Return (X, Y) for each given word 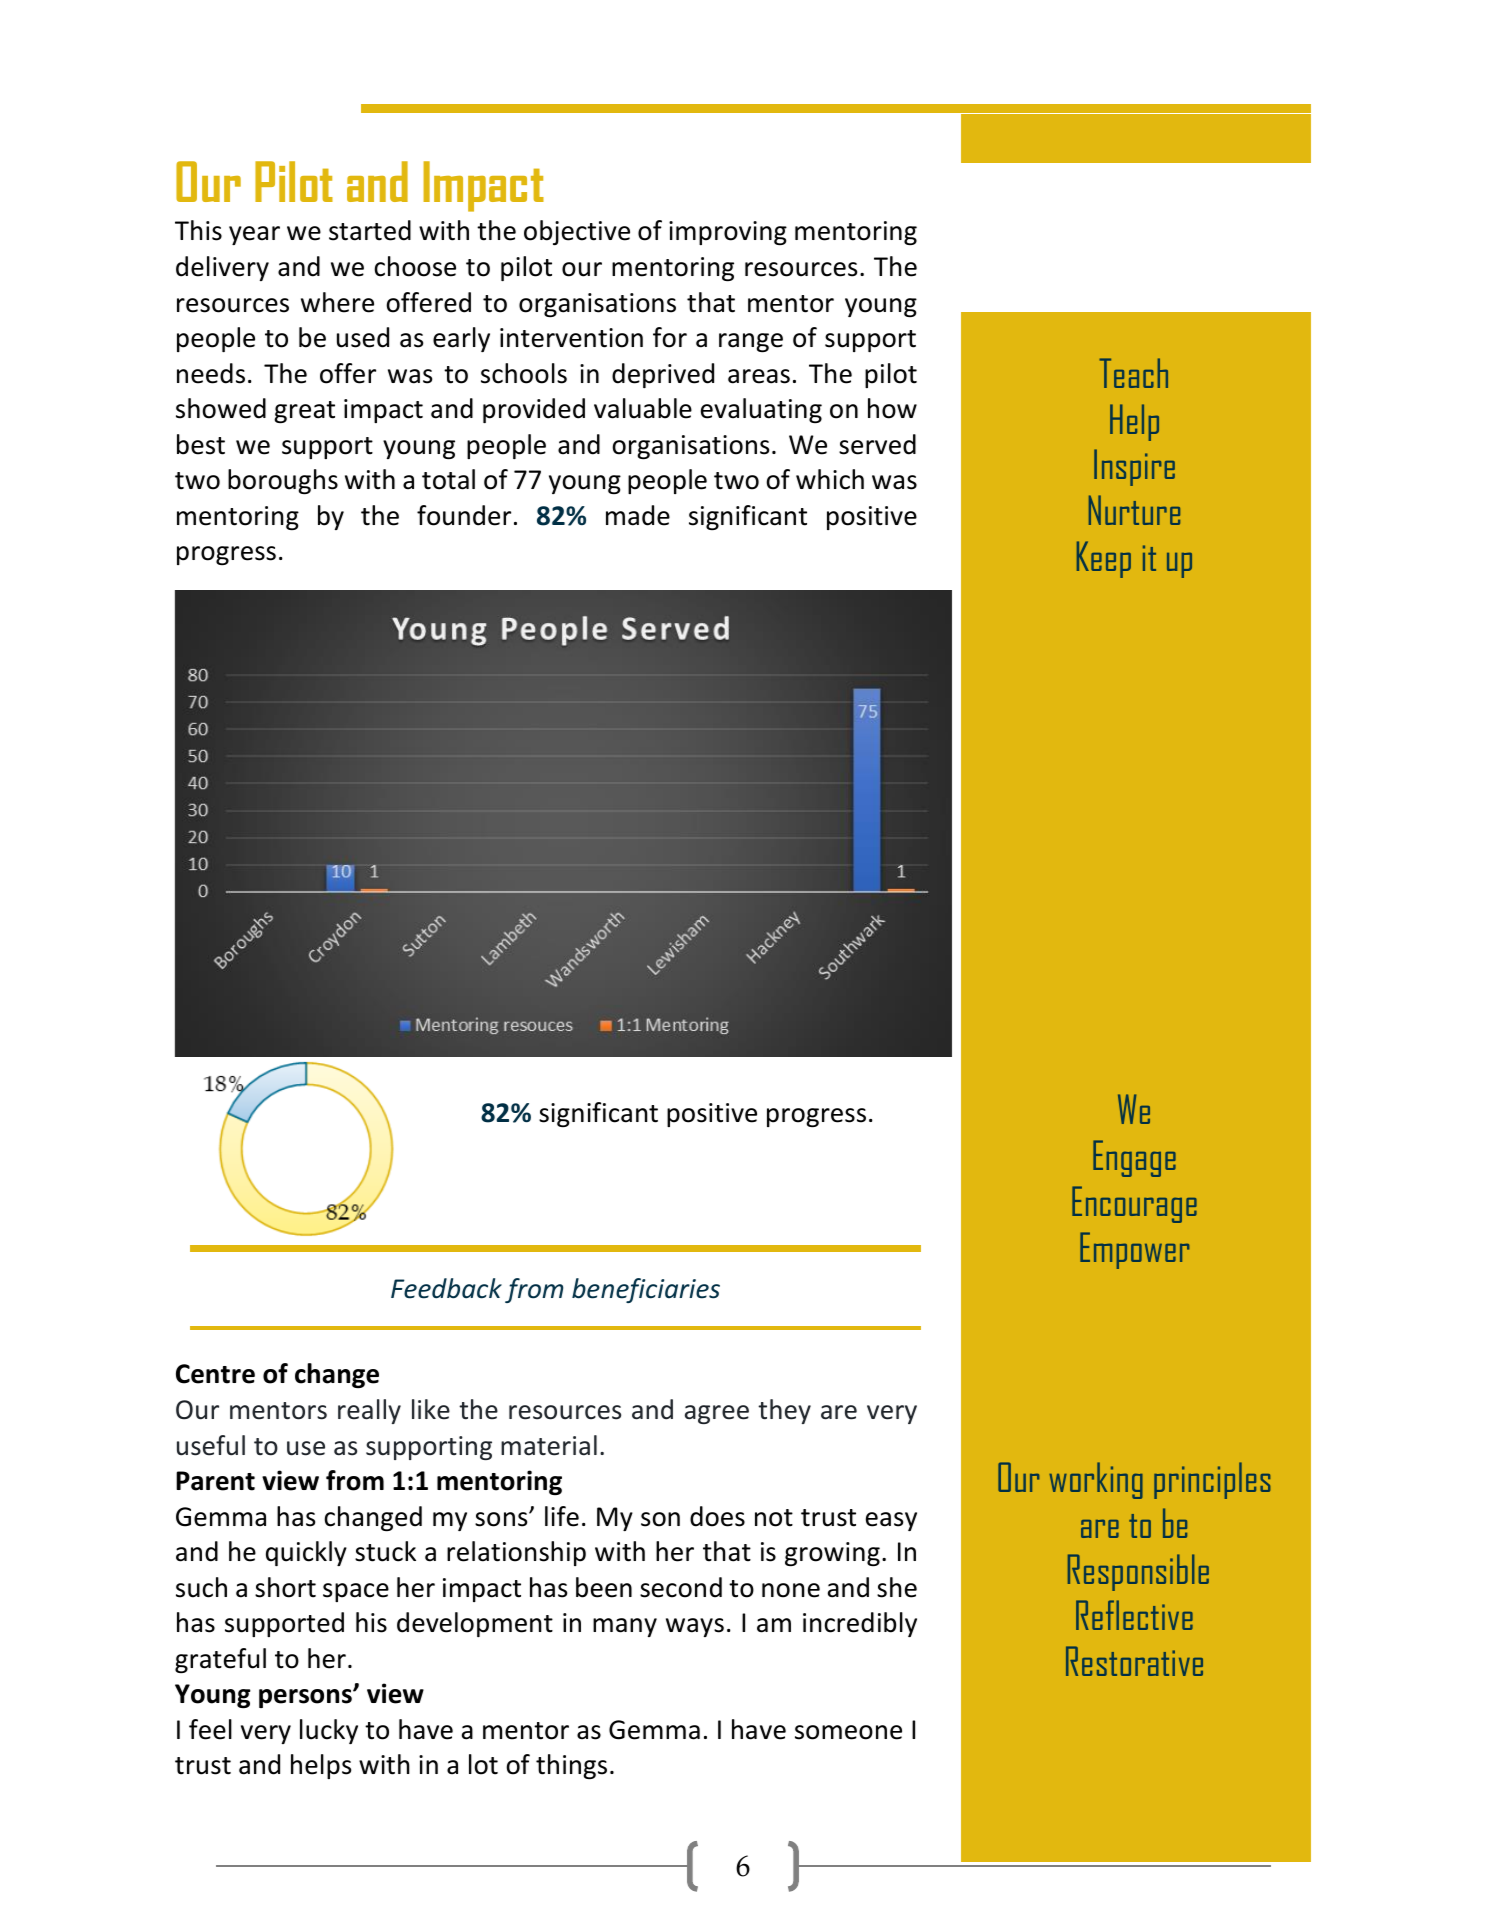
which (830, 479)
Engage (1134, 1158)
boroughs (283, 482)
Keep (1104, 559)
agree (717, 1414)
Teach (1133, 373)
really (369, 1411)
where (337, 302)
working (1096, 1480)
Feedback (446, 1288)
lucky (329, 1731)
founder (464, 515)
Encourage (1134, 1204)
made (638, 515)
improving (728, 233)
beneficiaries (646, 1290)
